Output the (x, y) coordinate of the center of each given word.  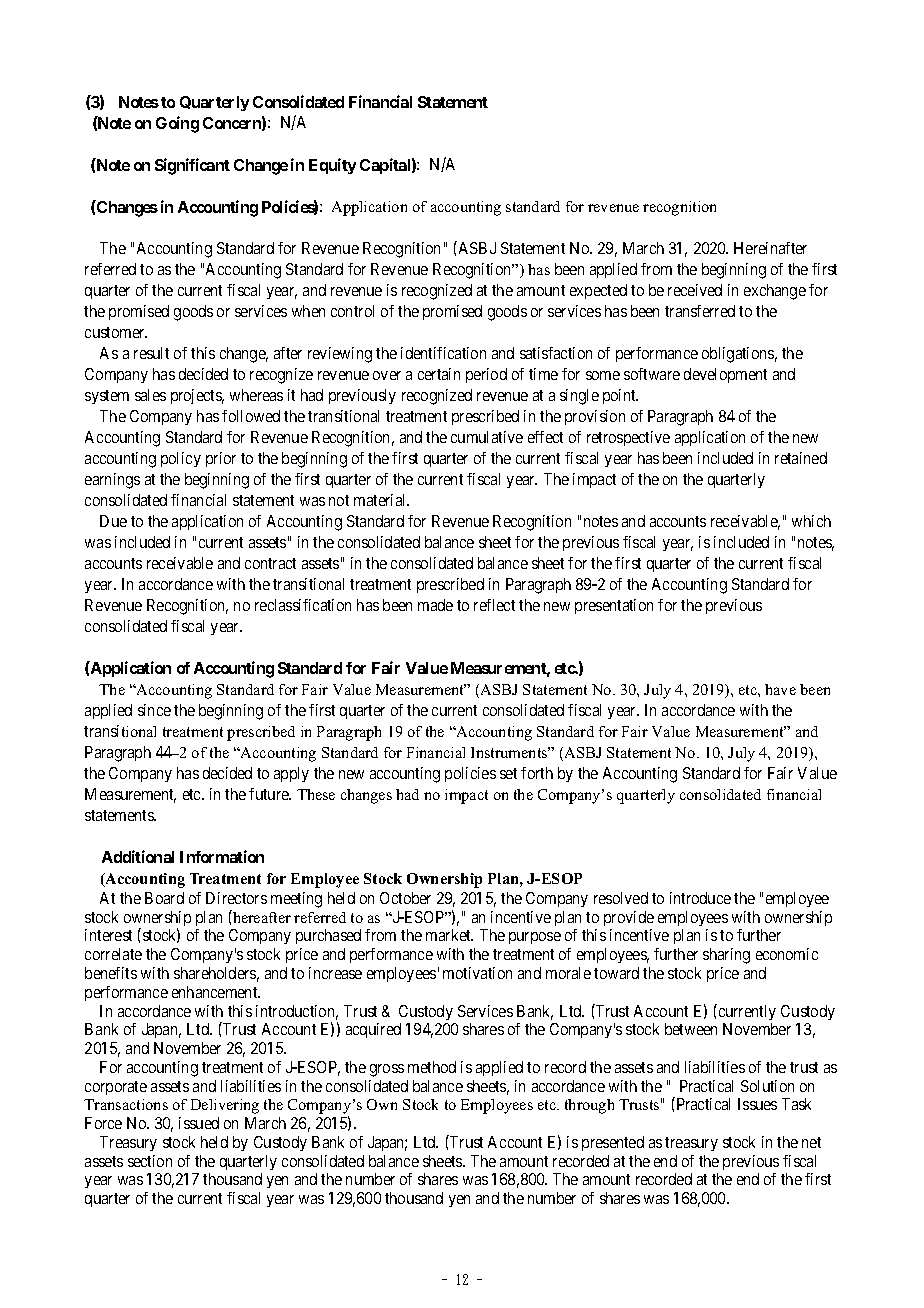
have (780, 689)
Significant (192, 166)
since (154, 710)
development (725, 375)
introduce (700, 898)
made (435, 605)
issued (199, 1123)
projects (197, 396)
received (695, 290)
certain (439, 374)
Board (164, 898)
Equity (332, 166)
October (405, 898)
